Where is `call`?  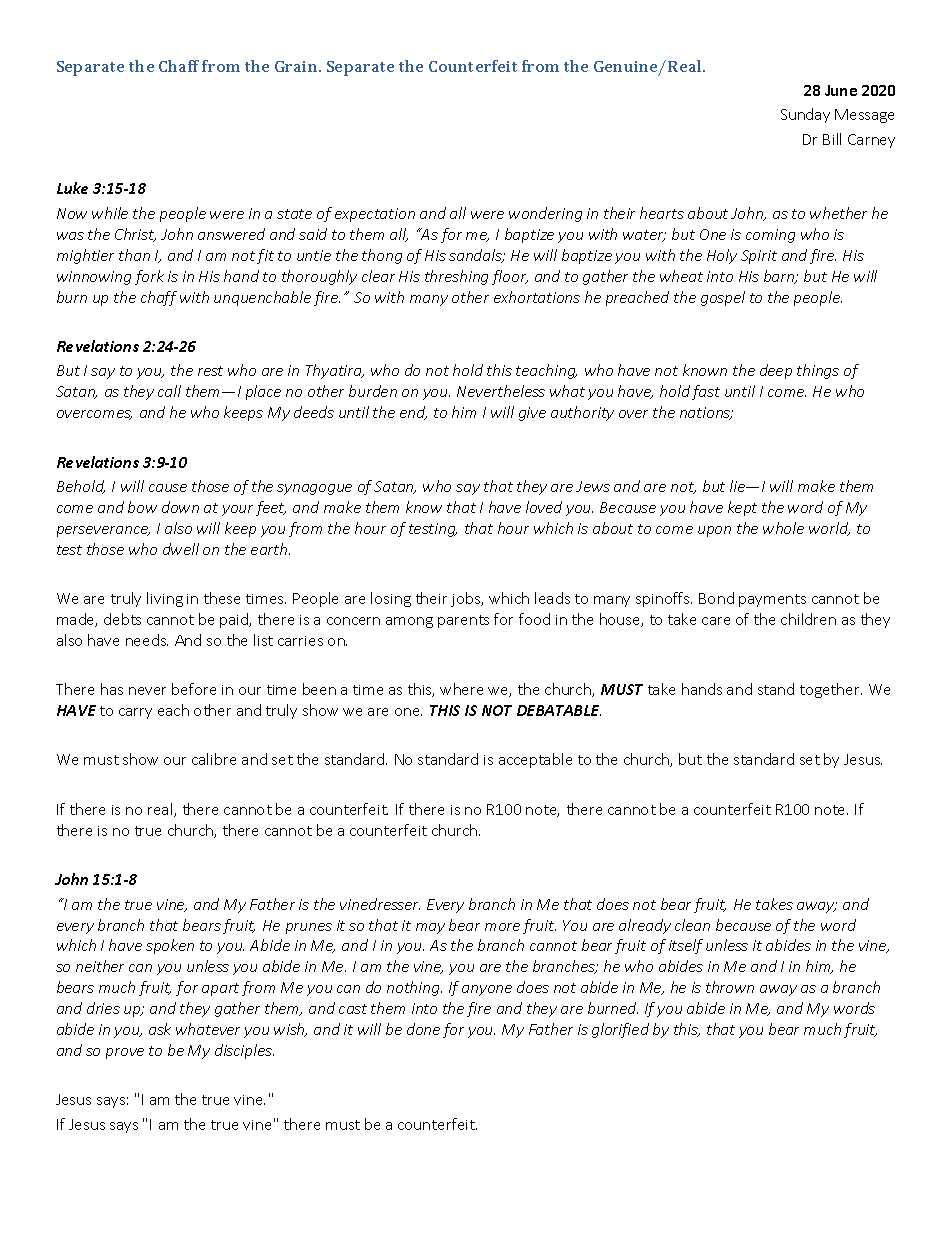
call is located at coordinates (169, 391).
